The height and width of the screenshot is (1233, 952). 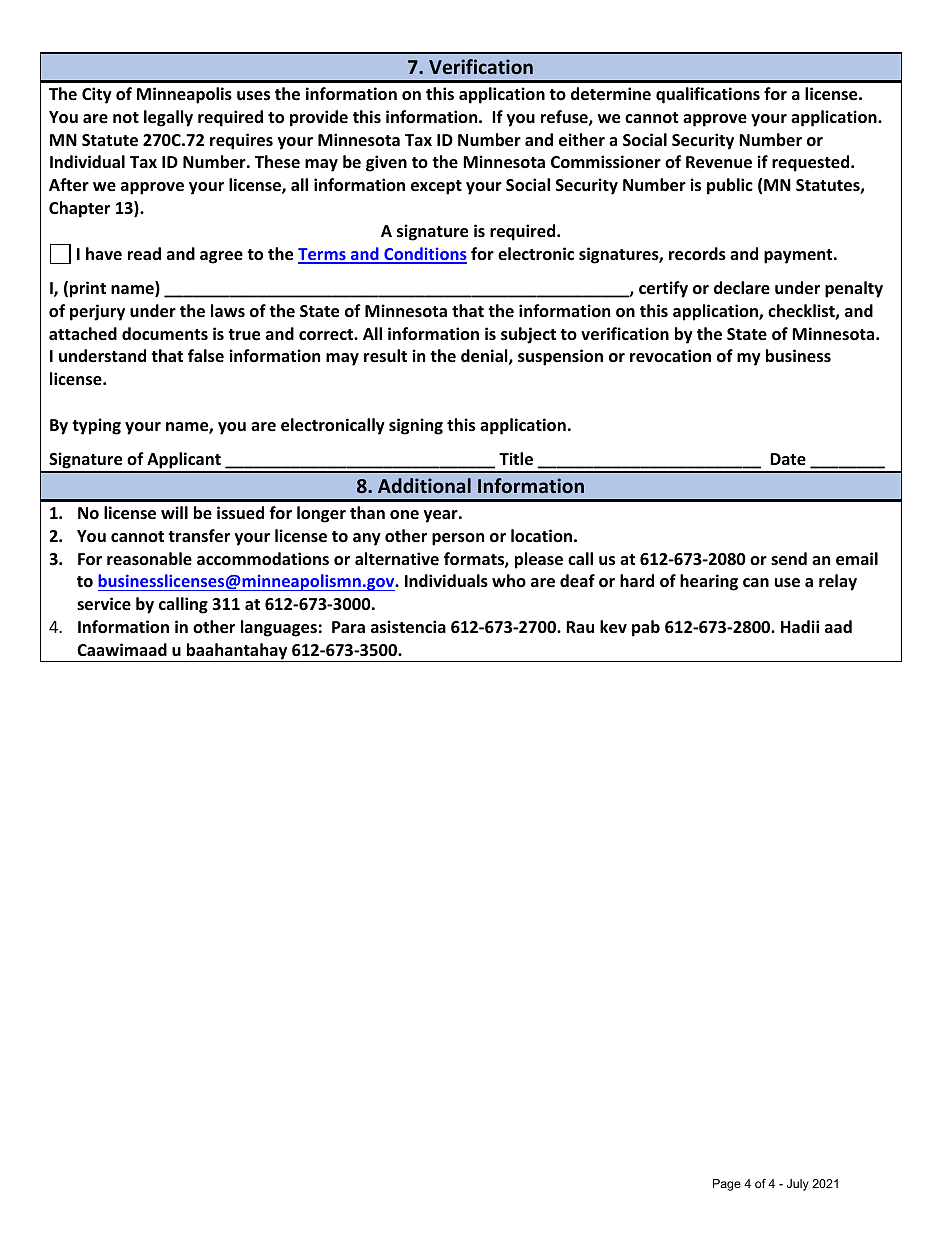 I want to click on will, so click(x=174, y=512).
